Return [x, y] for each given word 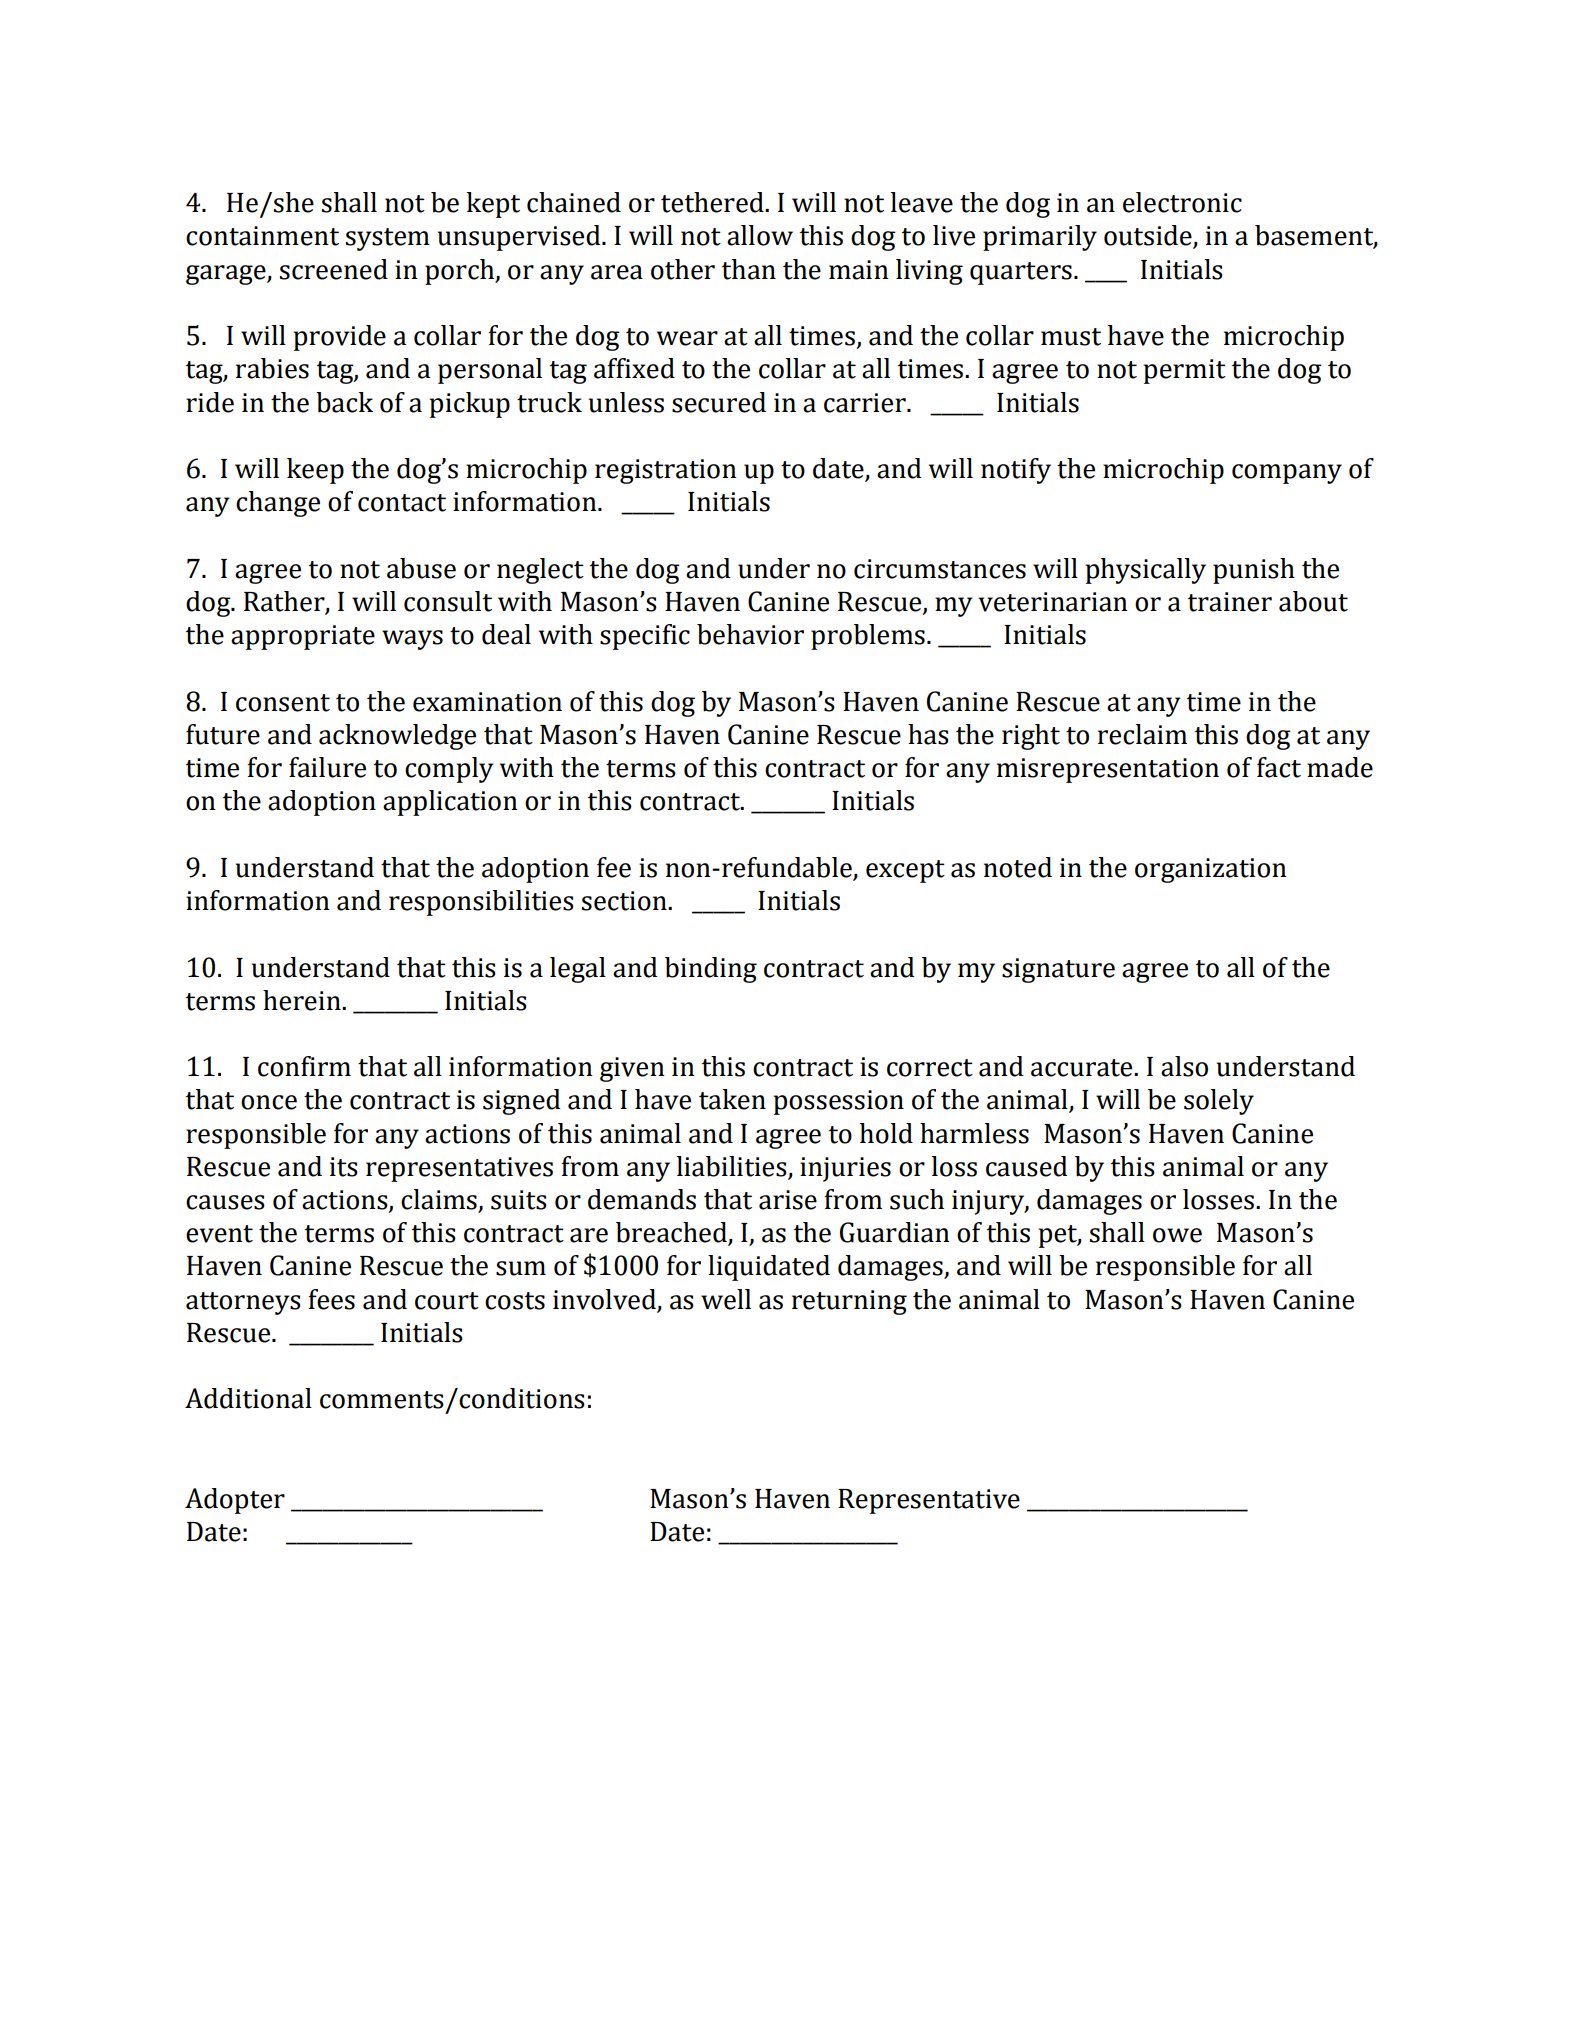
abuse [421, 568]
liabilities [733, 1167]
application [450, 803]
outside [1149, 236]
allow [760, 235]
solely [1219, 1102]
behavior [750, 634]
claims [440, 1200]
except [905, 871]
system [388, 239]
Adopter [235, 1501]
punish [1254, 571]
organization [1211, 870]
